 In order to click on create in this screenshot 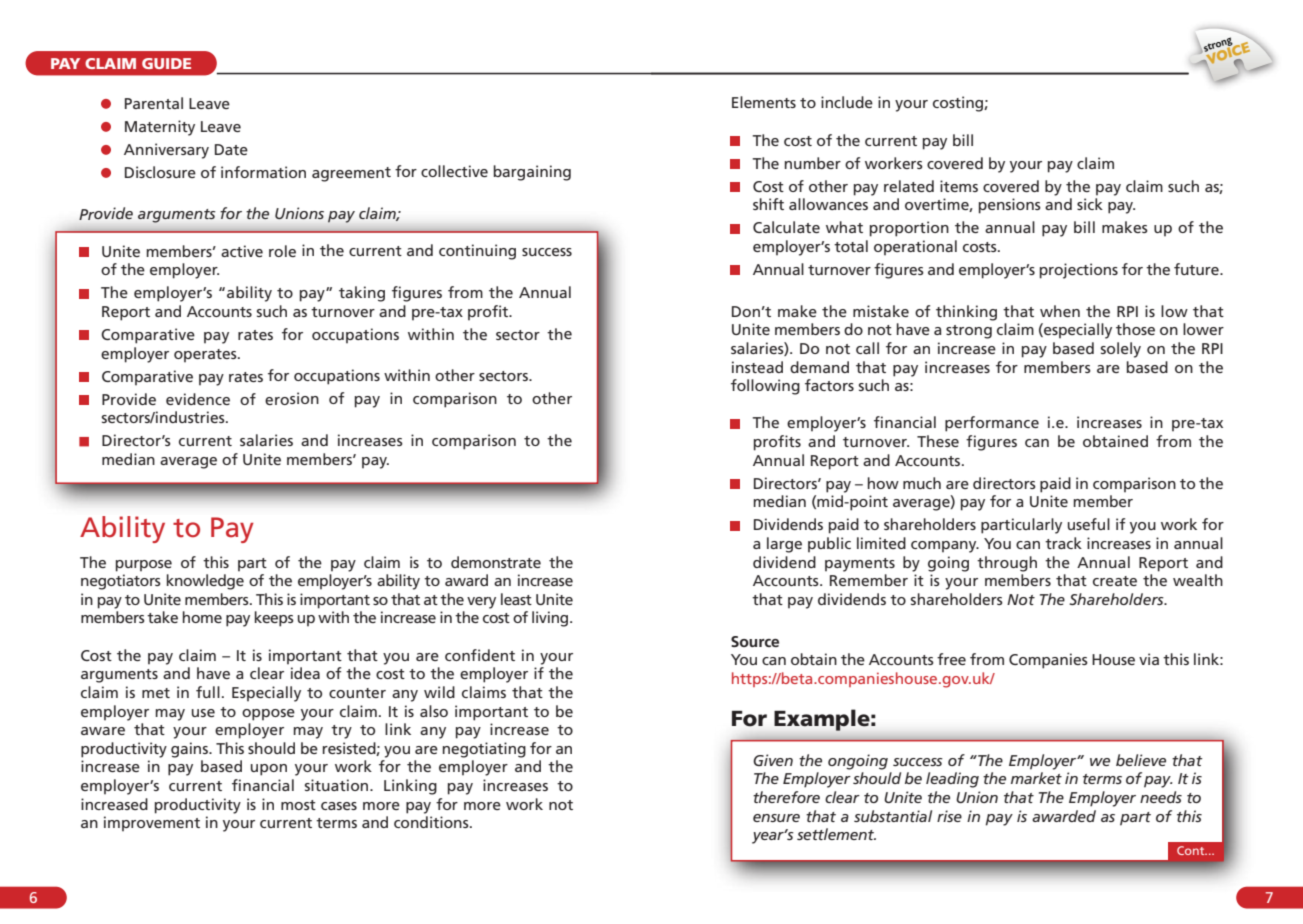, I will do `click(1115, 581)`.
